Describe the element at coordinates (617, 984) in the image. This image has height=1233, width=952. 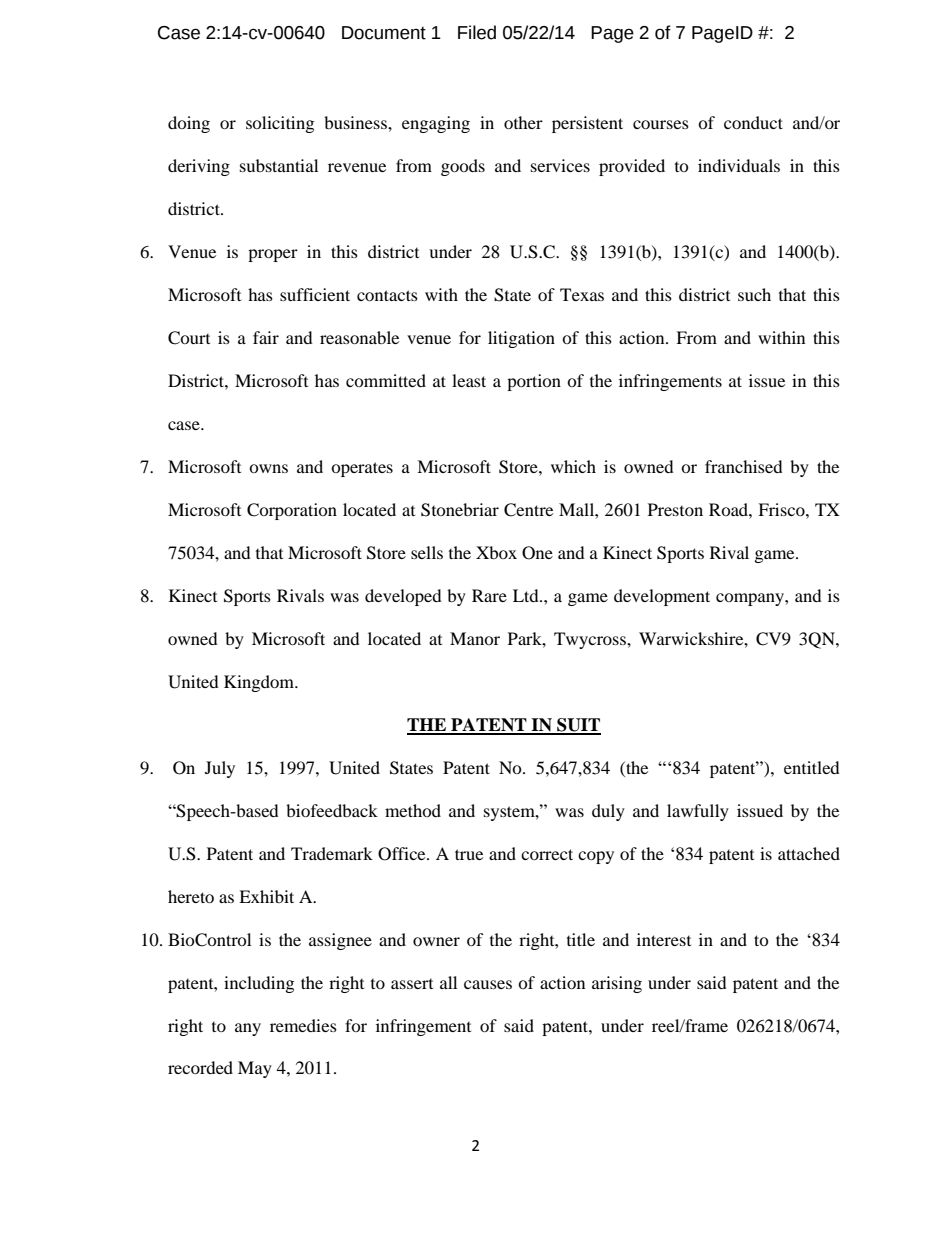
I see `arising` at that location.
